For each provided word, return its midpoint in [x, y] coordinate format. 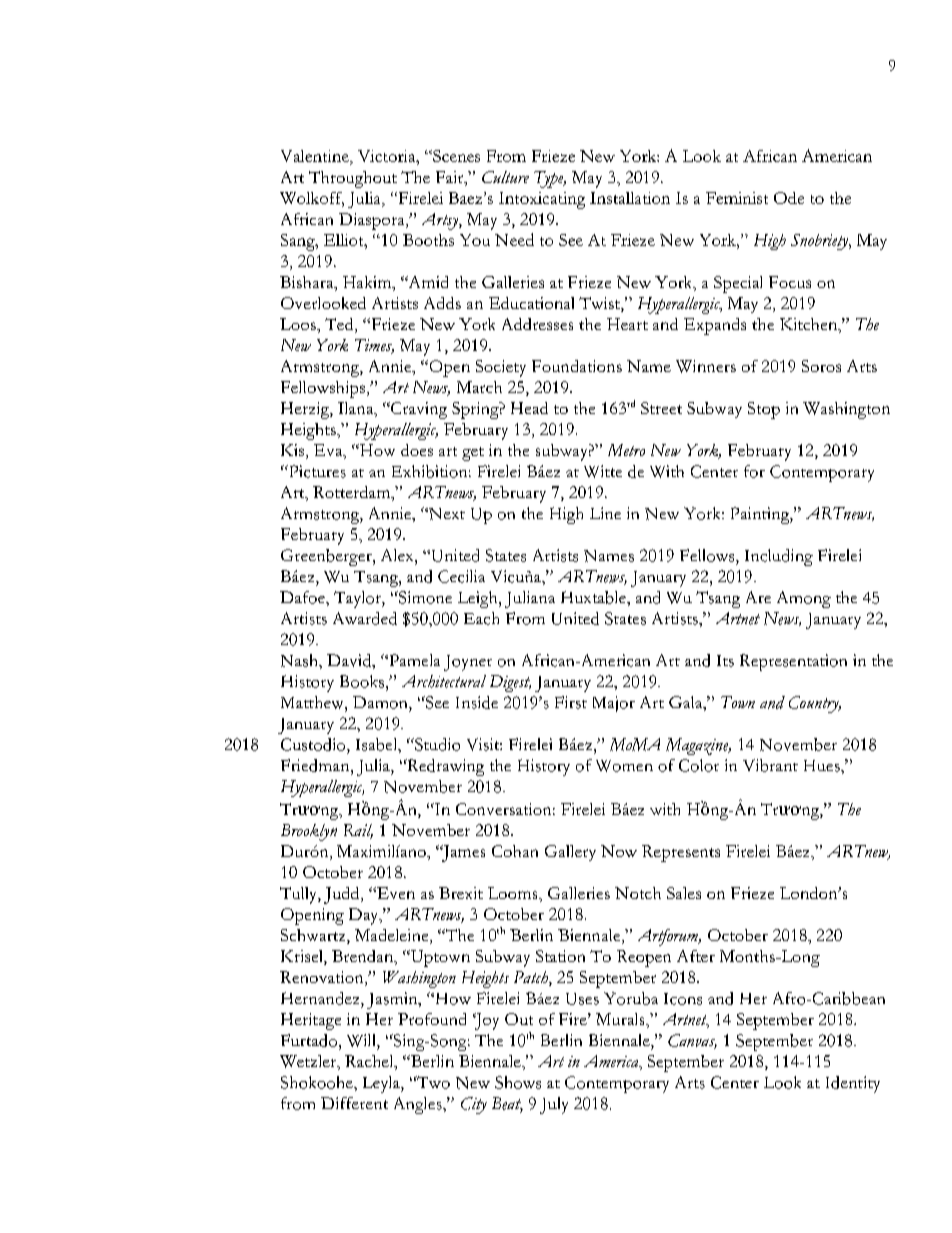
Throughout [353, 179]
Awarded [365, 618]
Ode [789, 198]
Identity [853, 1084]
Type [550, 179]
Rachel [370, 1062]
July [554, 1105]
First [571, 702]
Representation [793, 662]
